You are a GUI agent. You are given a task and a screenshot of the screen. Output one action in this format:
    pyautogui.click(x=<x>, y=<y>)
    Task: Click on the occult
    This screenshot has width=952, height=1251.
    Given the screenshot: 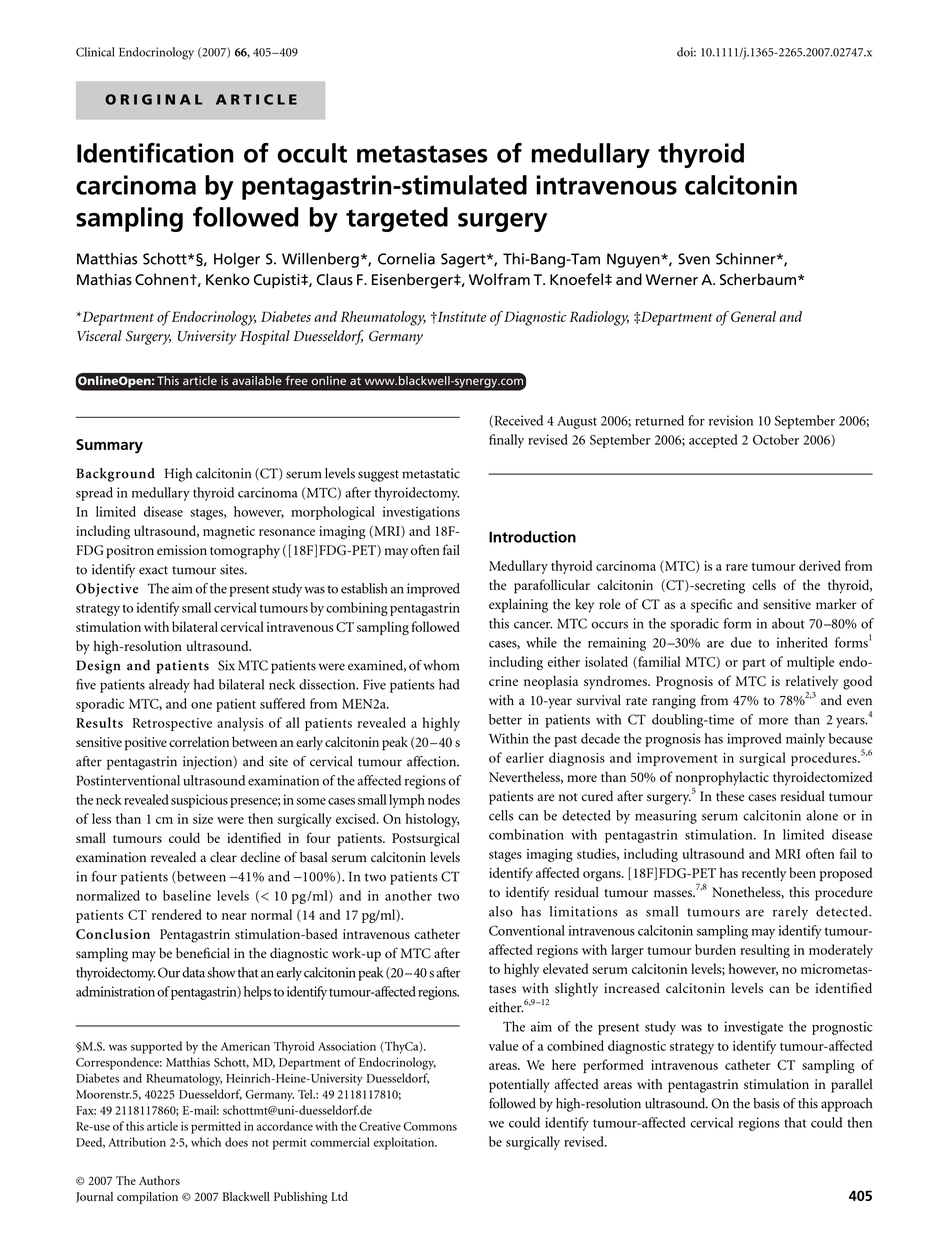 What is the action you would take?
    pyautogui.click(x=312, y=153)
